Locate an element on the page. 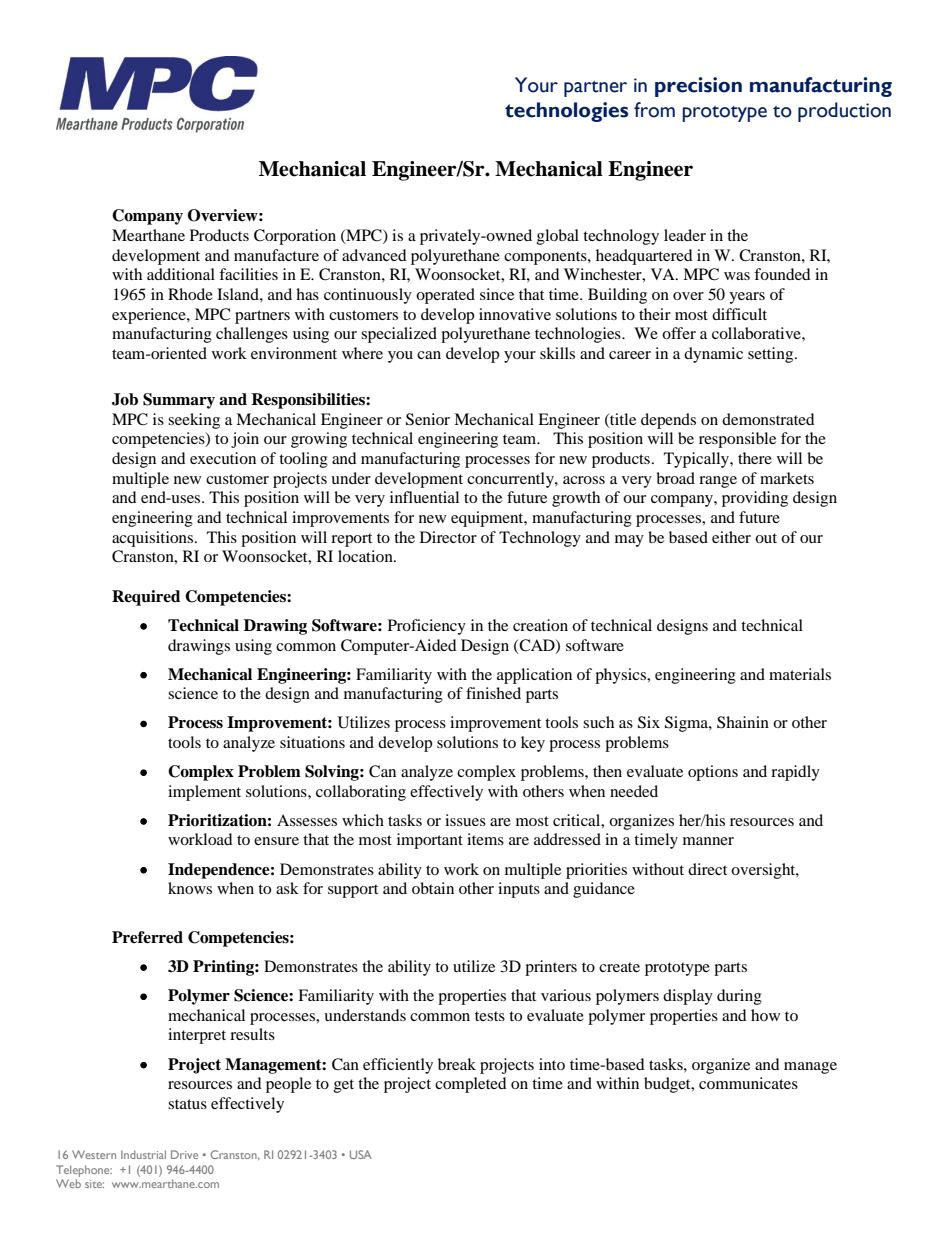  precision is located at coordinates (698, 87).
